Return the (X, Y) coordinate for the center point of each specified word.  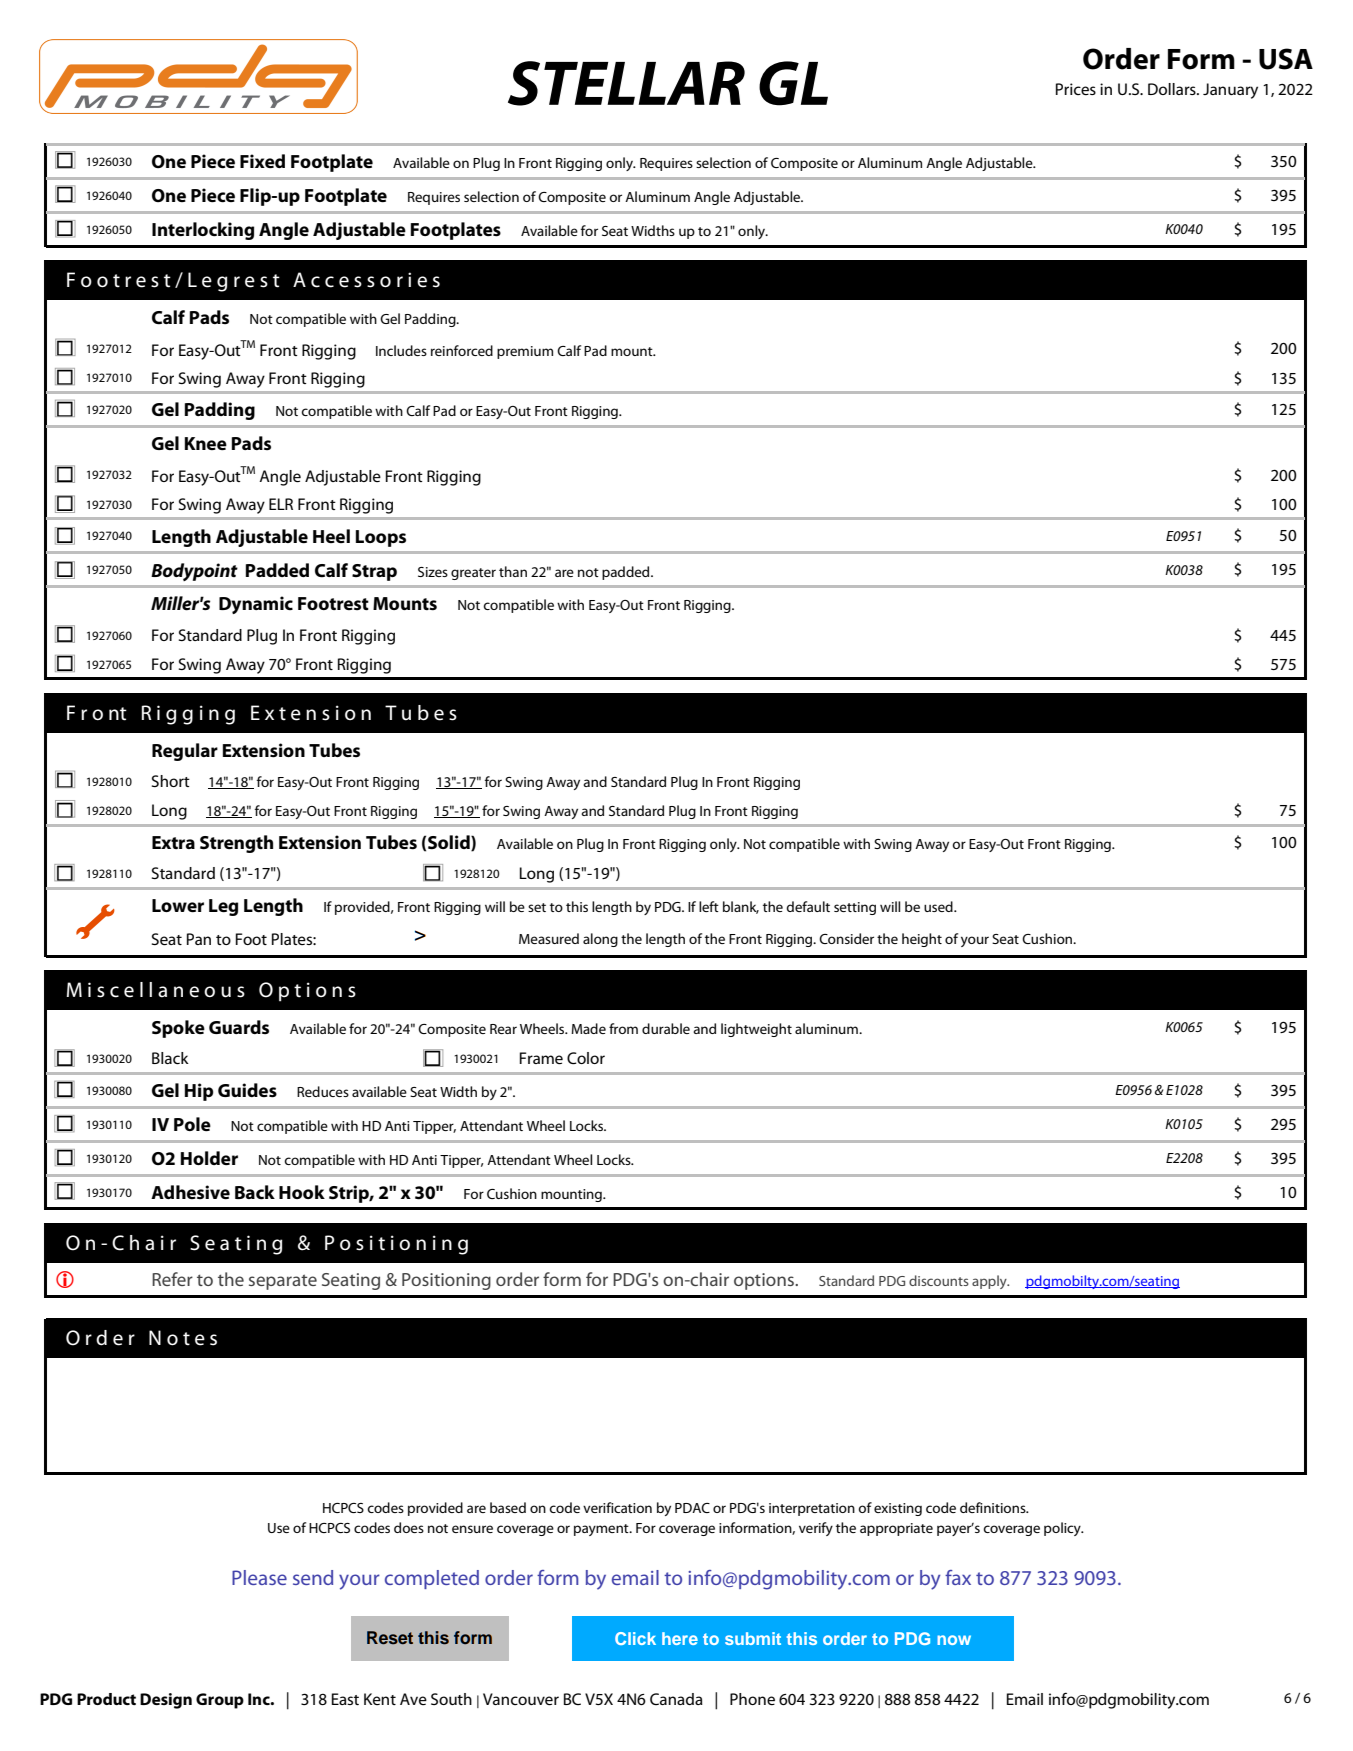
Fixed (262, 161)
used (939, 906)
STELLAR (626, 83)
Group (220, 1701)
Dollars (1173, 89)
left (709, 906)
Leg (223, 907)
